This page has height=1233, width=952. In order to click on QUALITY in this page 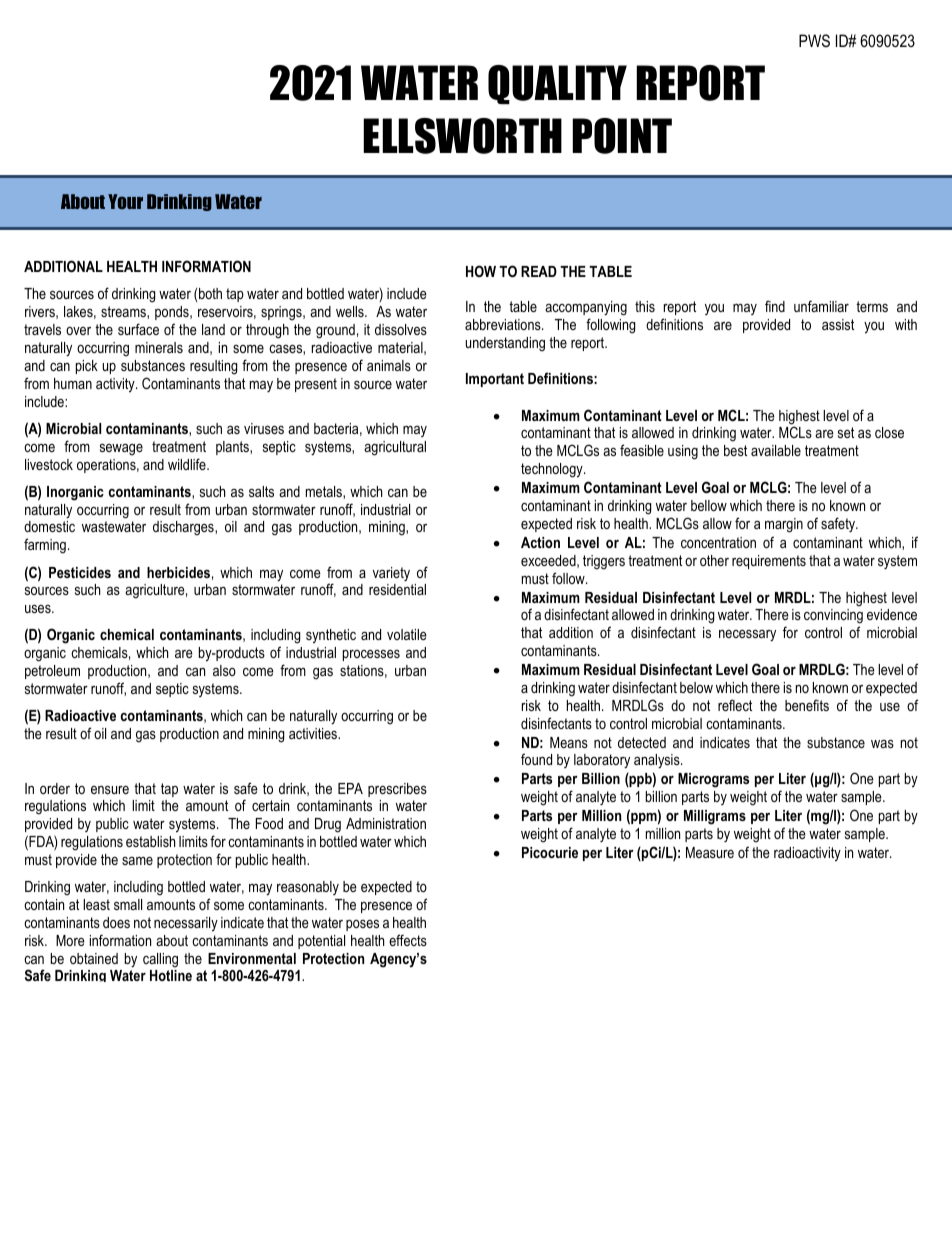, I will do `click(557, 84)`.
